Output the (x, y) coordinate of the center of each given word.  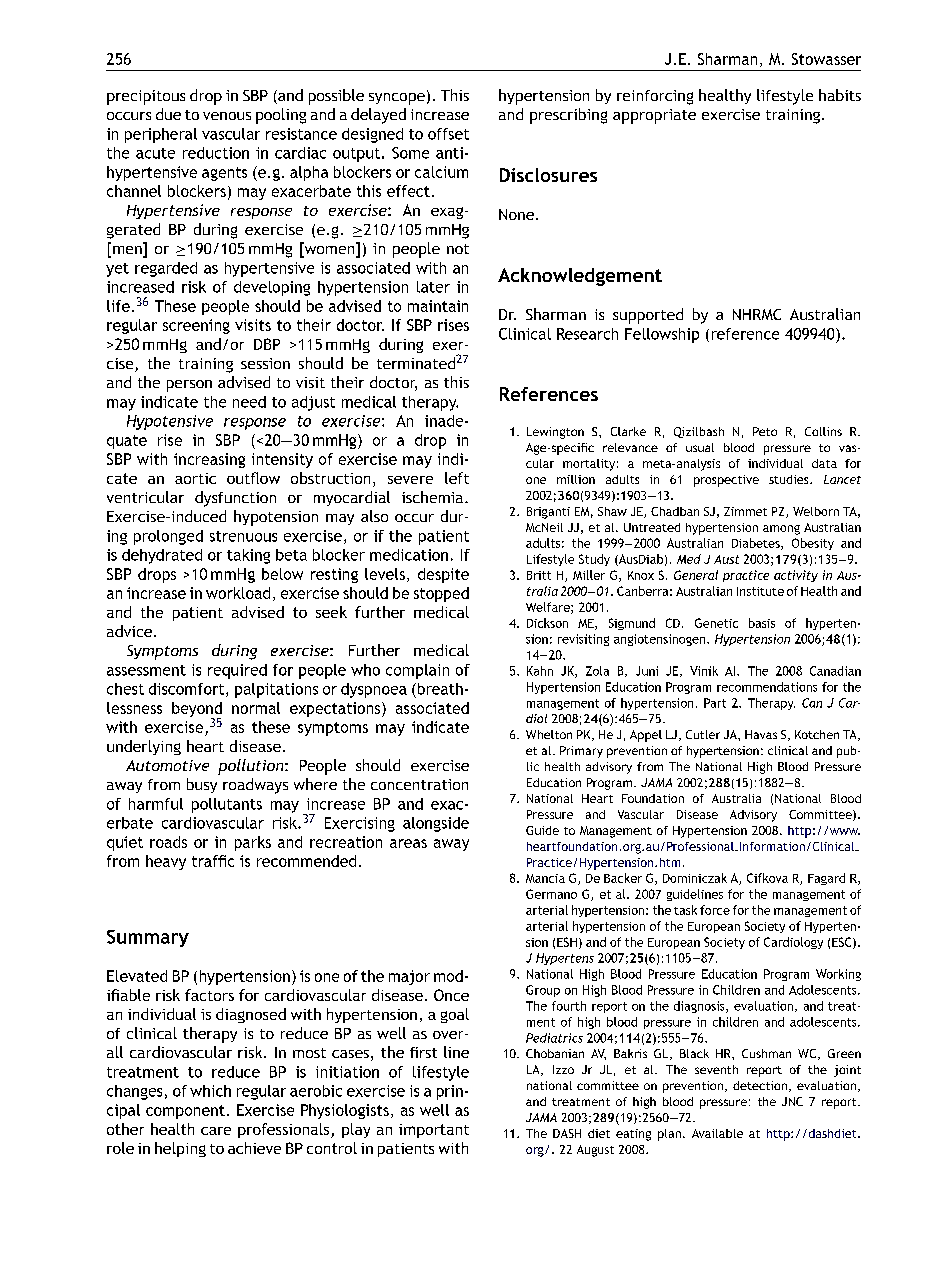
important (434, 1131)
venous (227, 116)
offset (448, 134)
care (216, 1131)
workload (238, 593)
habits (840, 95)
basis (762, 623)
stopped (441, 594)
